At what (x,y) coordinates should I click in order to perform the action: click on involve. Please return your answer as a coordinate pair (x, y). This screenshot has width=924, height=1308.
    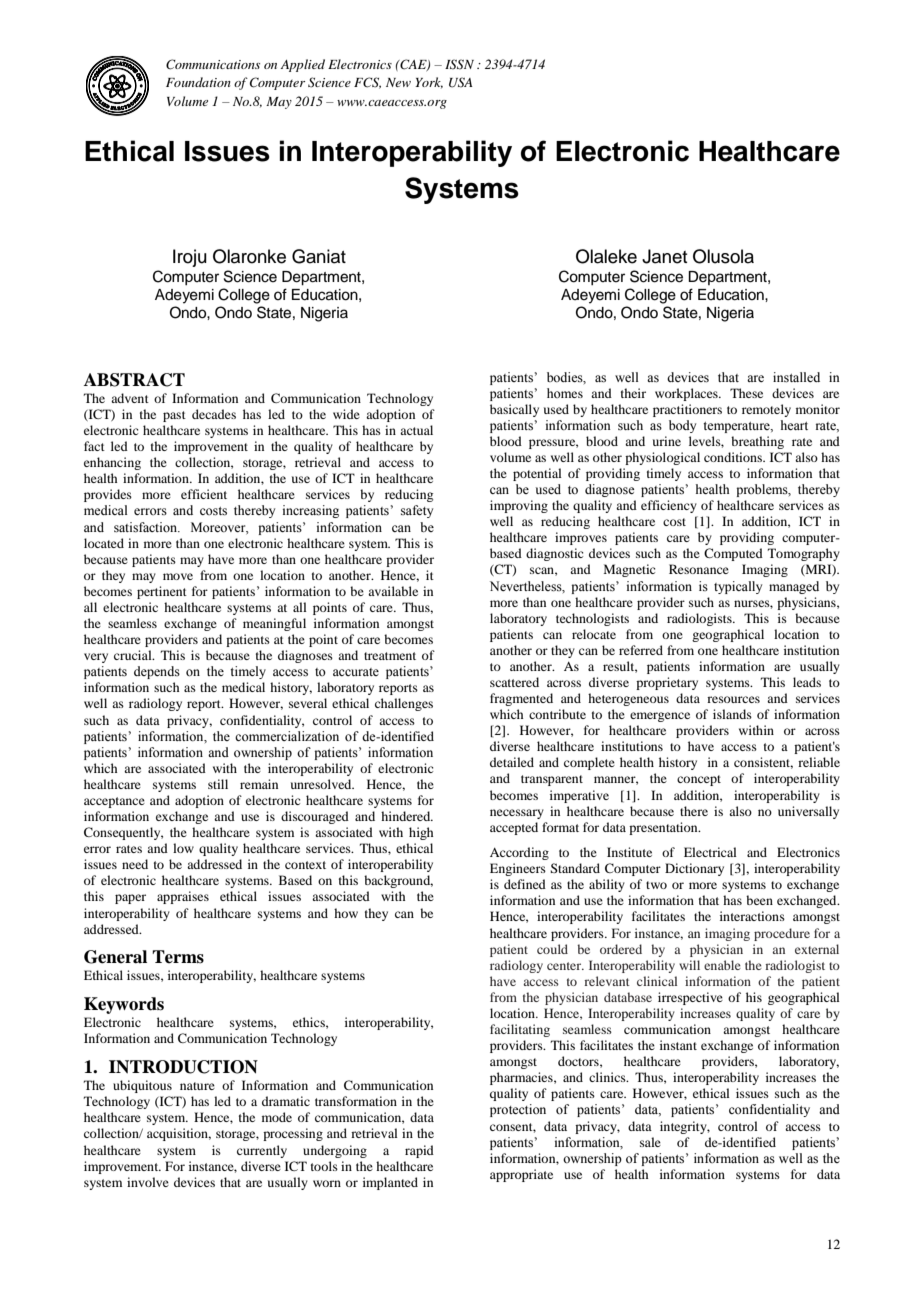
    Looking at the image, I should click on (148, 1182).
